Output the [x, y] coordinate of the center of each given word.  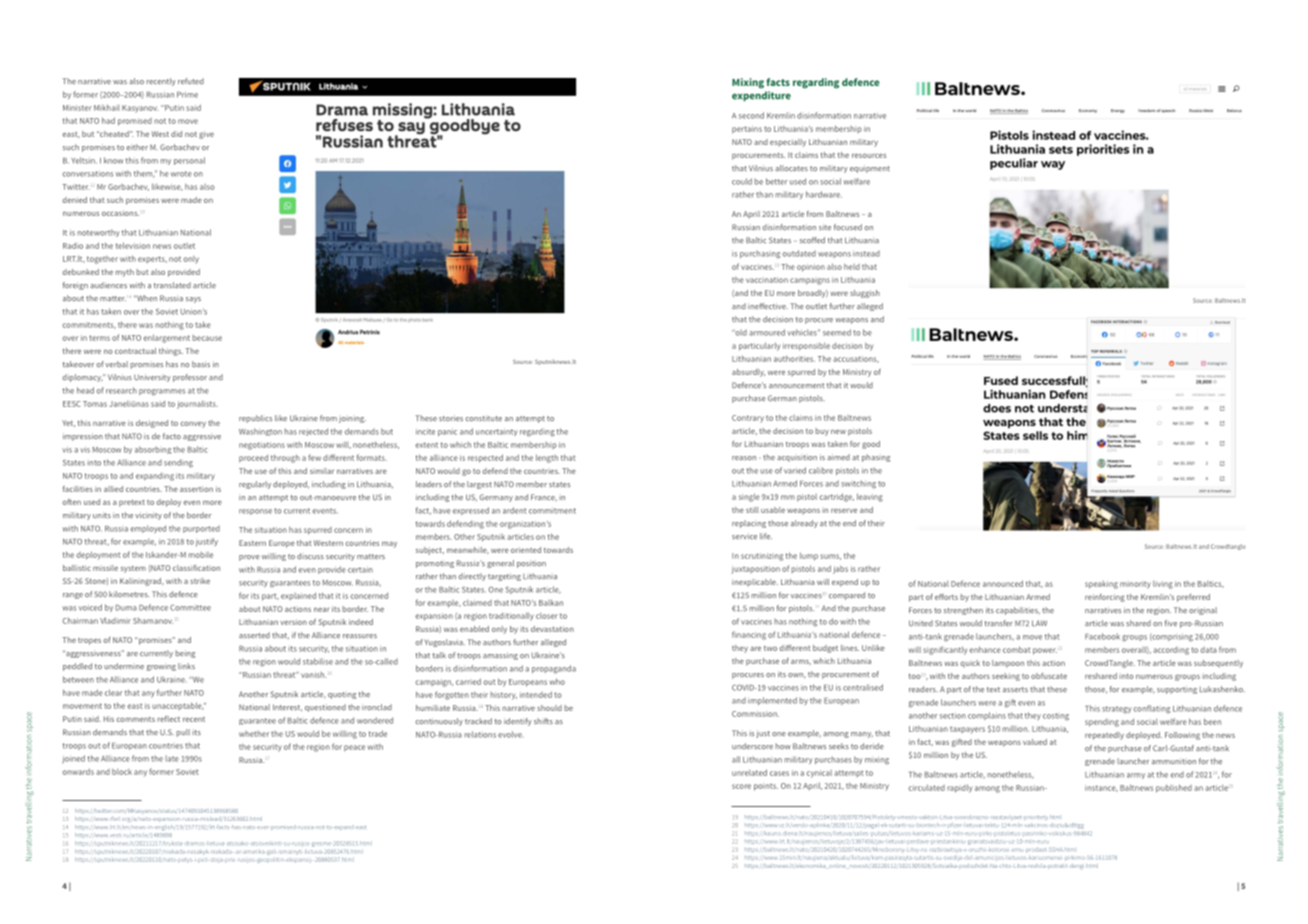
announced [1003, 583]
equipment [870, 169]
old [740, 332]
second [751, 115]
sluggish [865, 294]
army [1136, 776]
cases [779, 773]
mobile [200, 555]
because [207, 338]
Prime [187, 94]
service [744, 536]
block [122, 772]
